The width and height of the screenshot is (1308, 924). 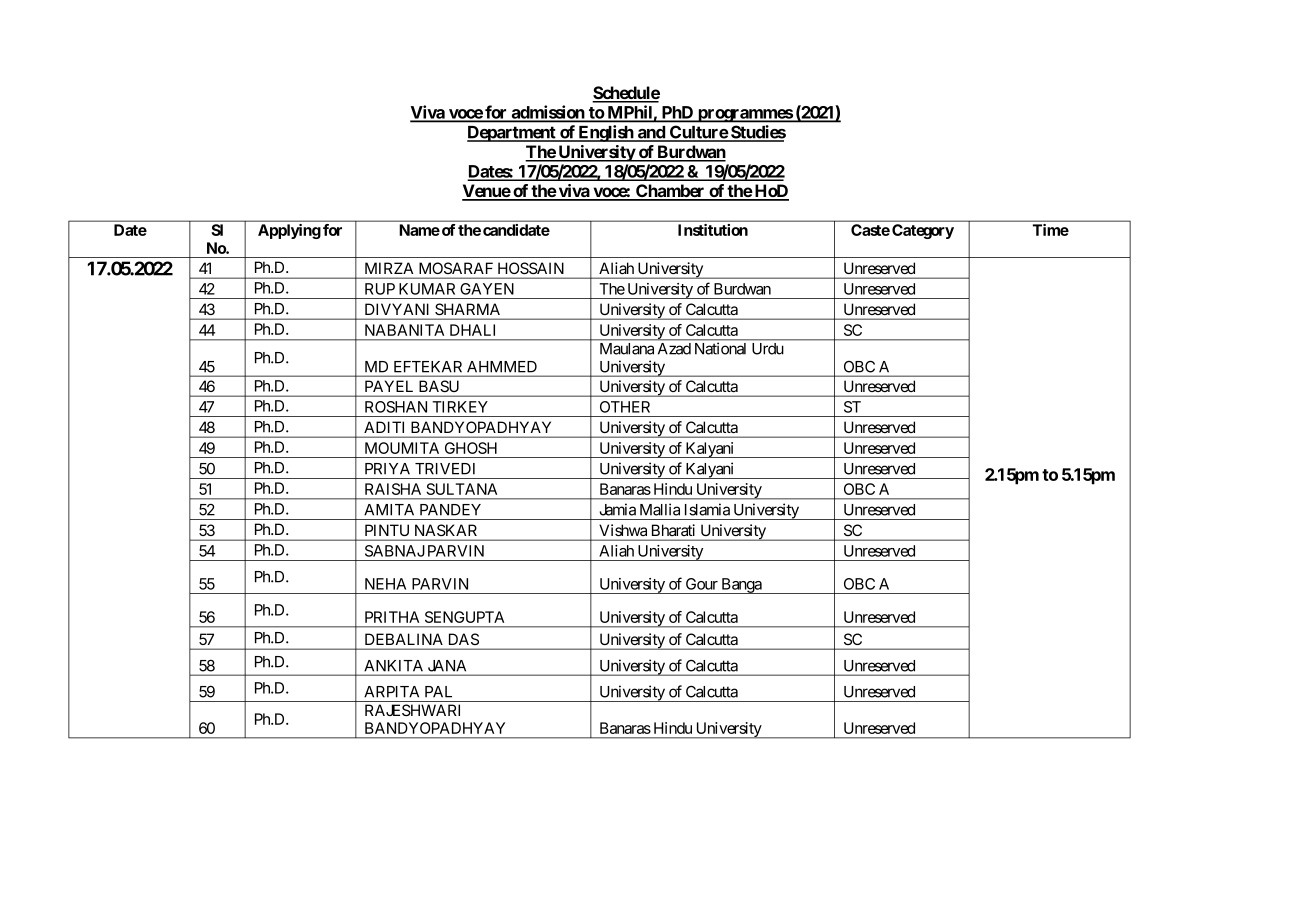 I want to click on National, so click(x=720, y=349).
